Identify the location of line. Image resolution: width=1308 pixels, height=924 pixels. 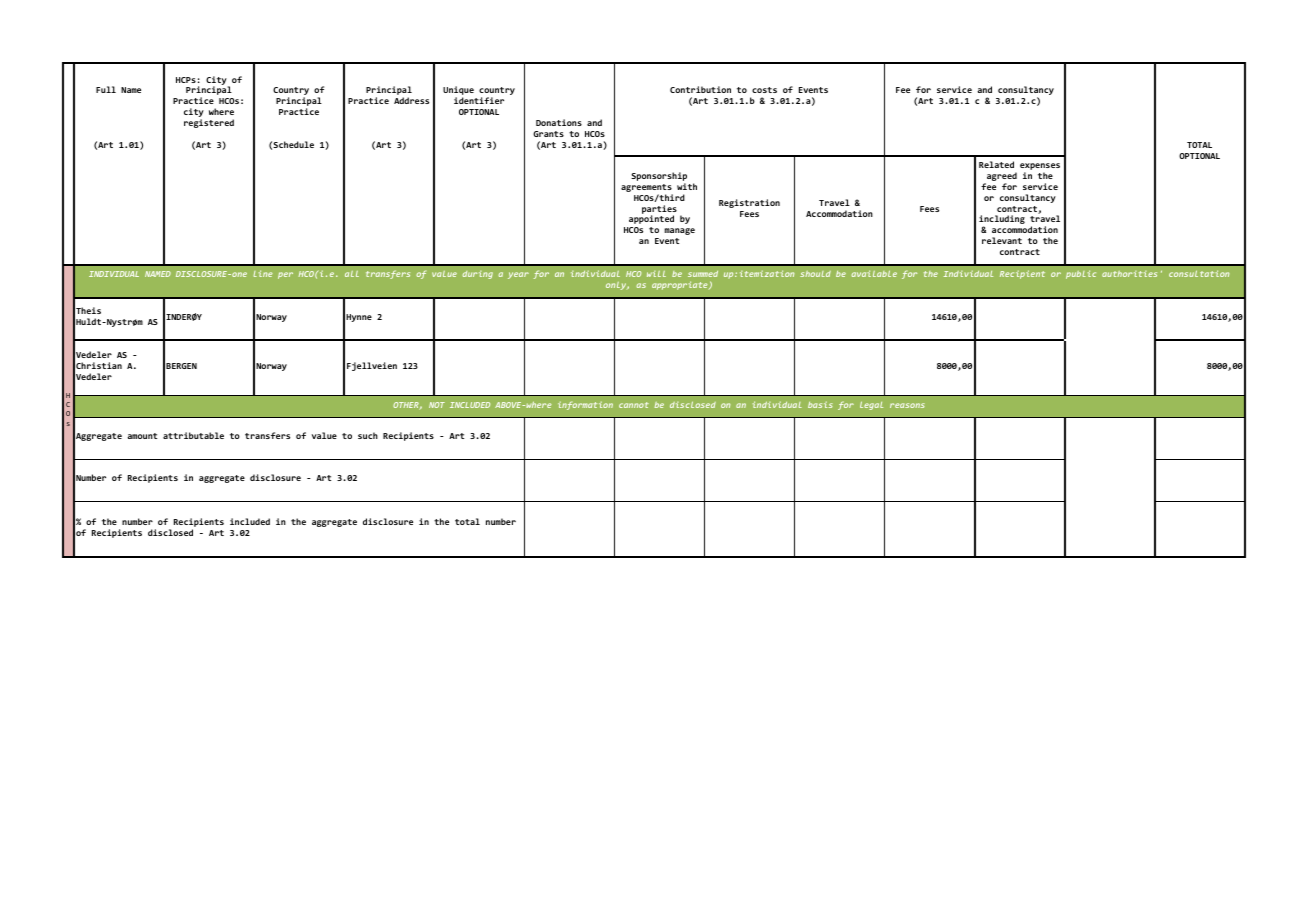
(263, 273).
